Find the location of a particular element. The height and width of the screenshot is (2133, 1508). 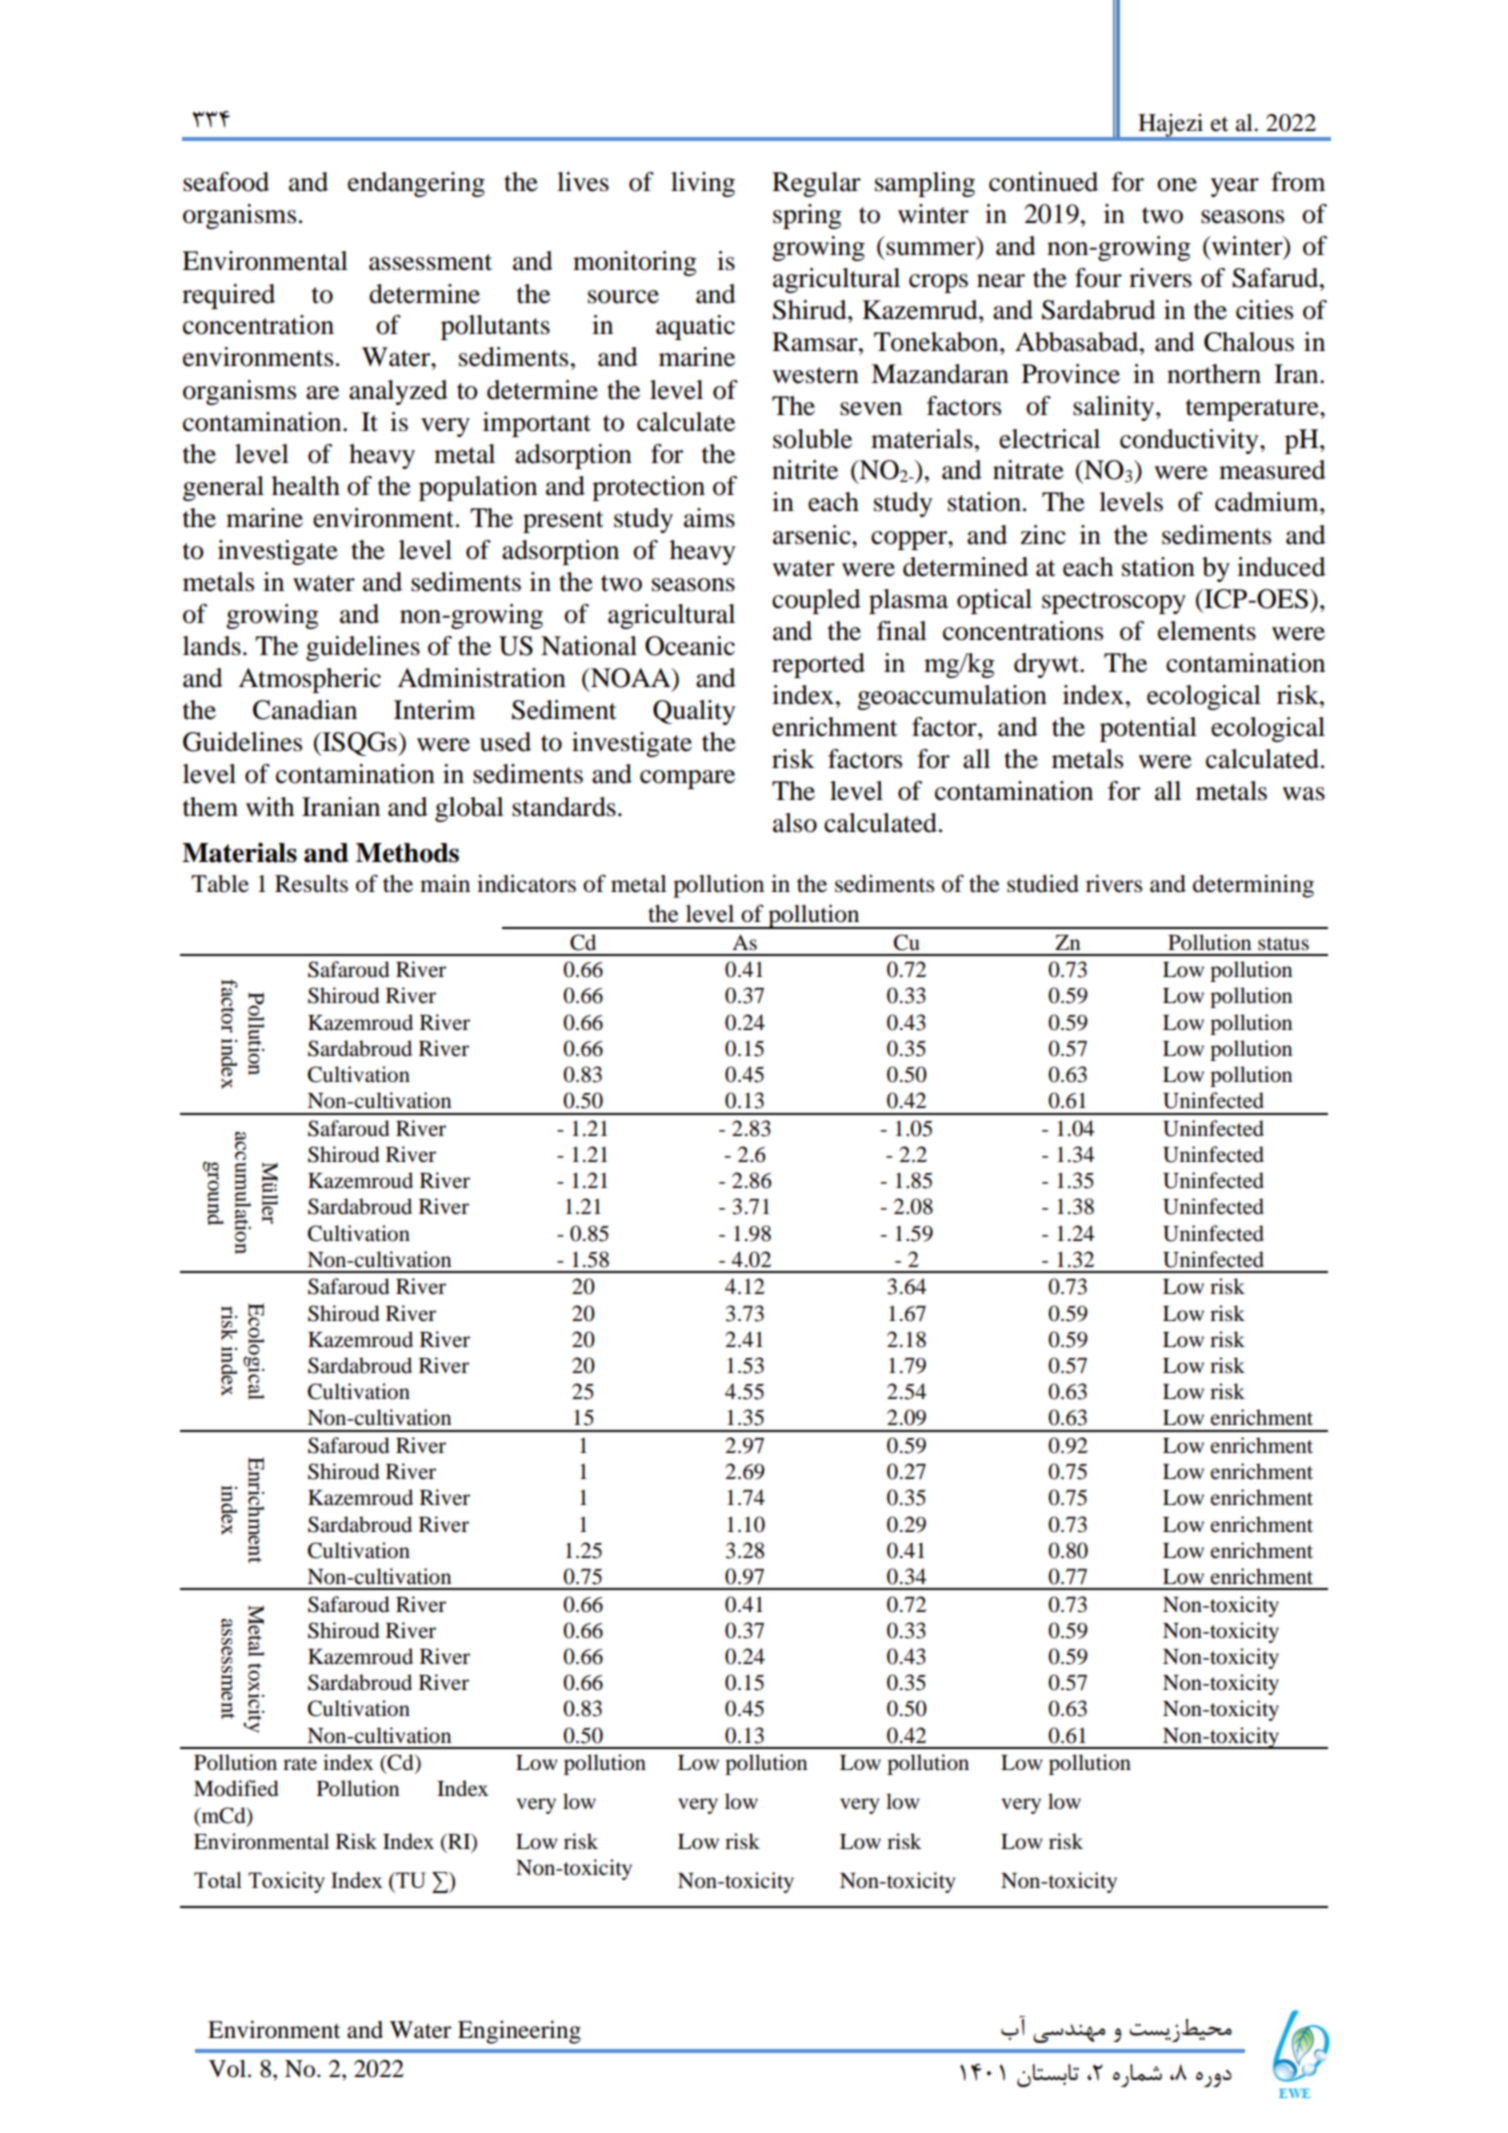

spring is located at coordinates (807, 216).
